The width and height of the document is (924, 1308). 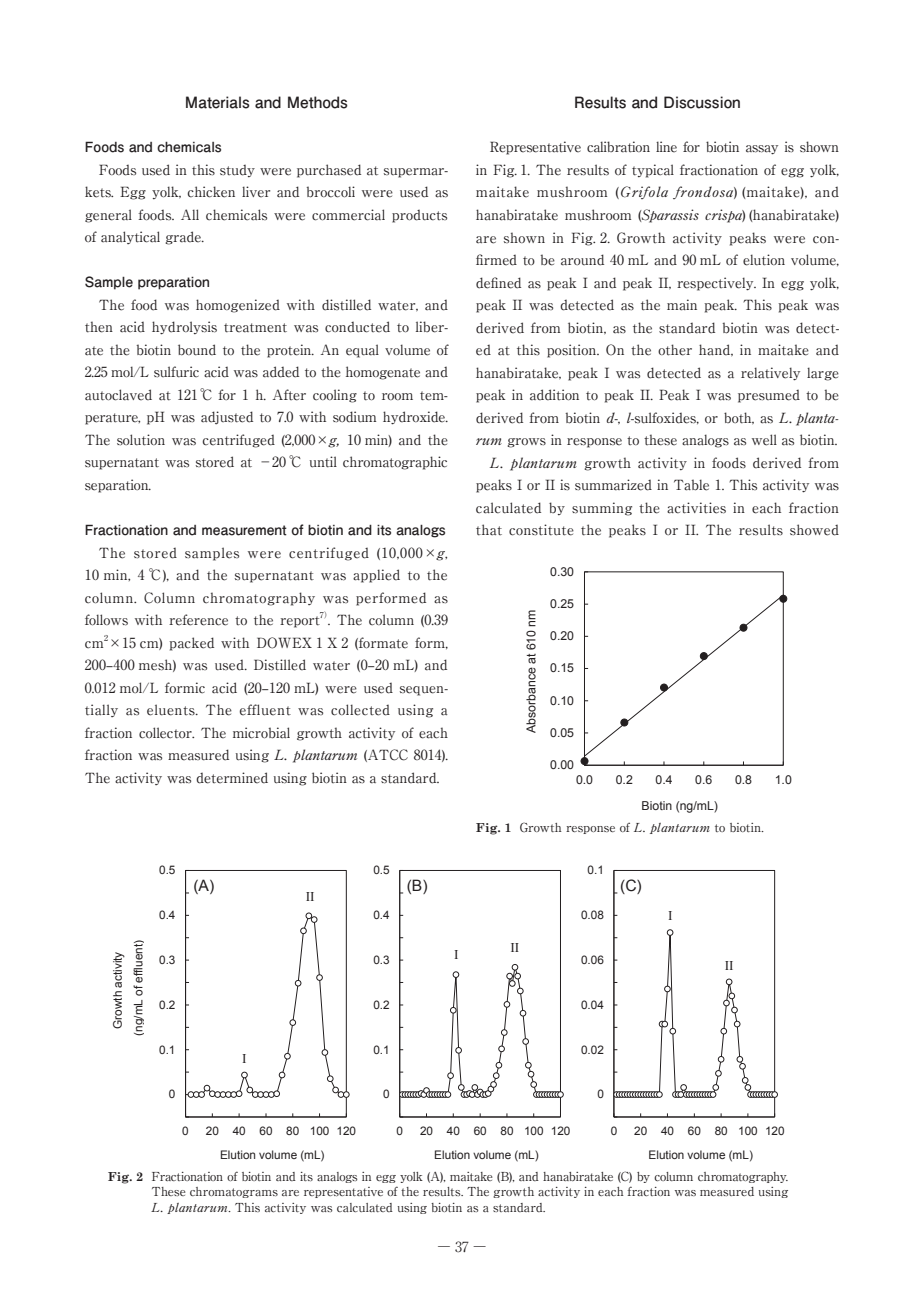 I want to click on packed, so click(x=191, y=644).
